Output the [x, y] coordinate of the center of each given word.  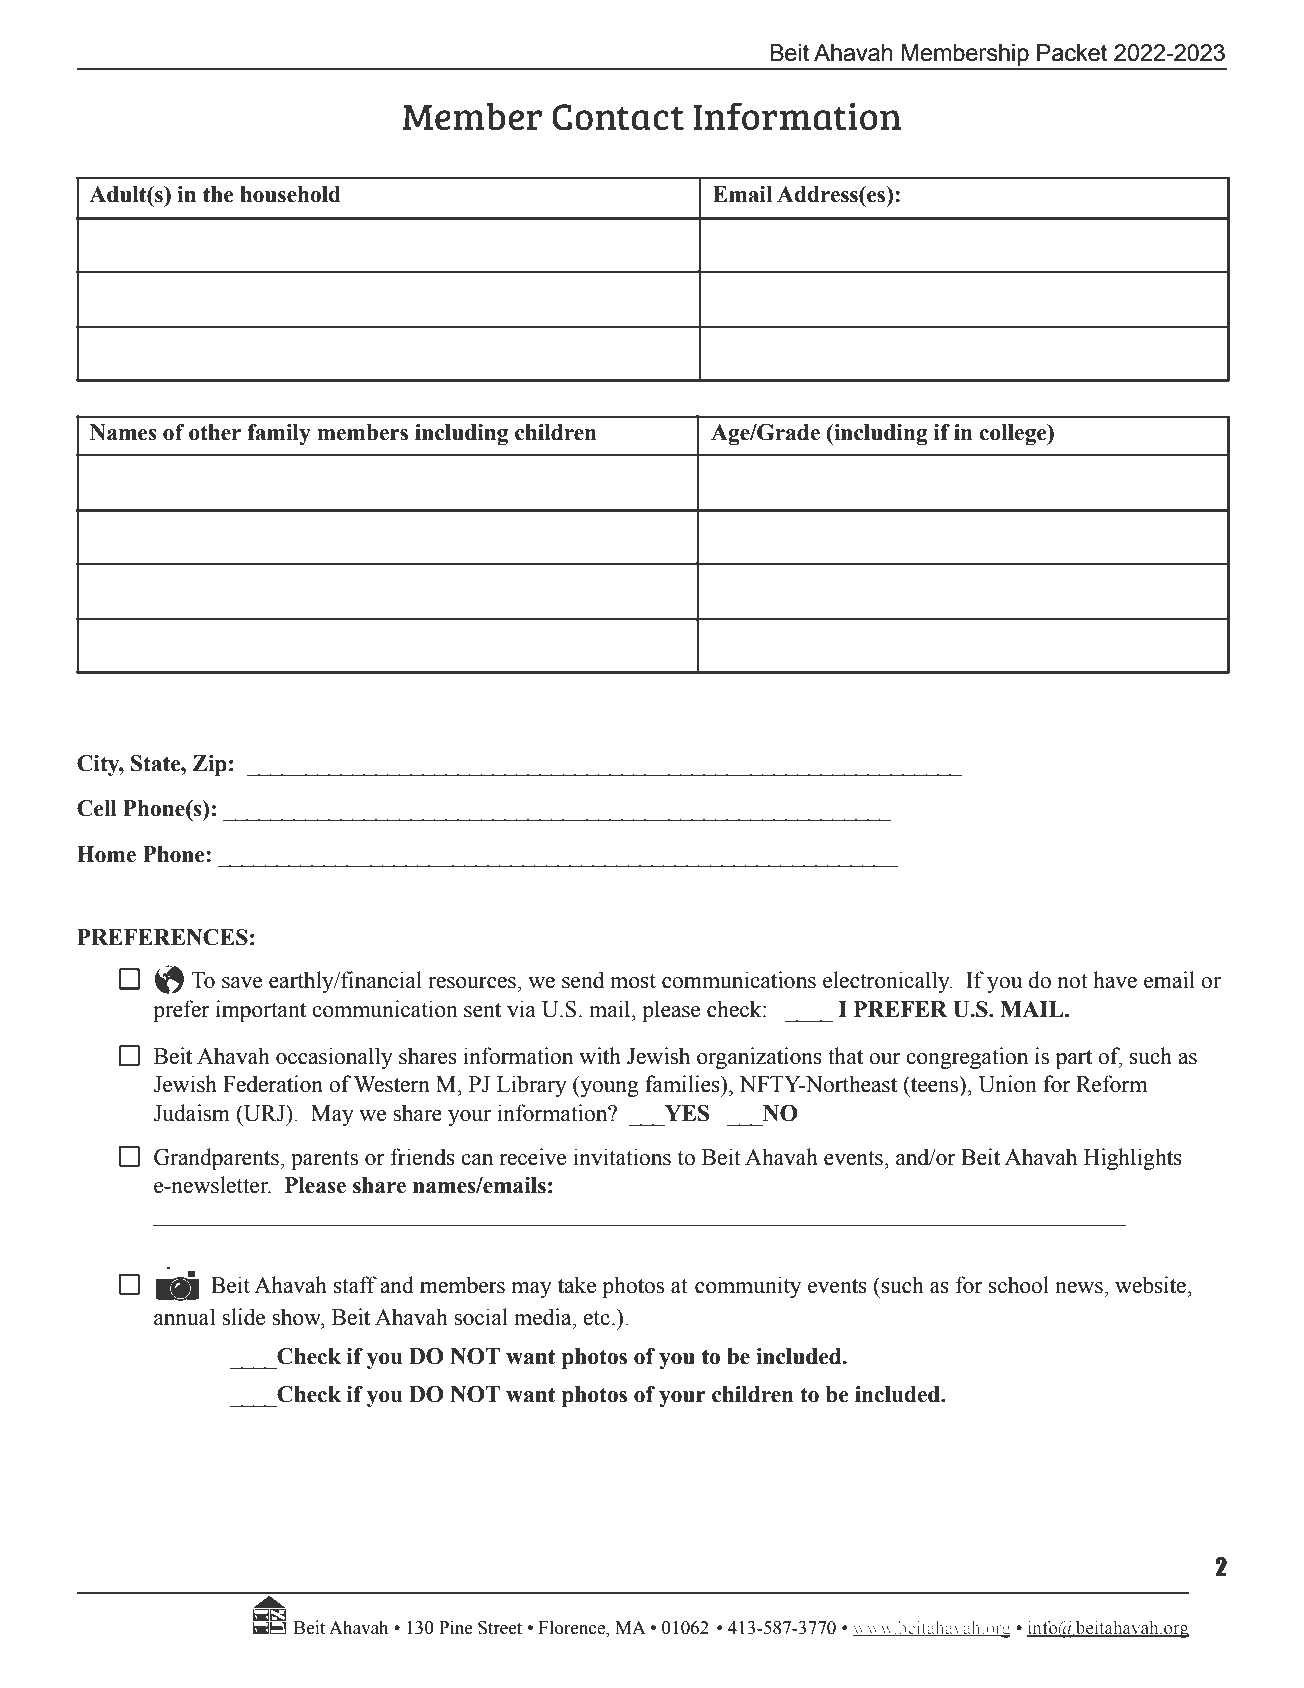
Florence [573, 1627]
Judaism [191, 1113]
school [1019, 1285]
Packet [1072, 53]
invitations [622, 1157]
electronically [887, 982]
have [1115, 980]
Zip [210, 765]
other [215, 432]
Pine [456, 1627]
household [290, 194]
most [633, 981]
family [279, 434]
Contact [618, 117]
